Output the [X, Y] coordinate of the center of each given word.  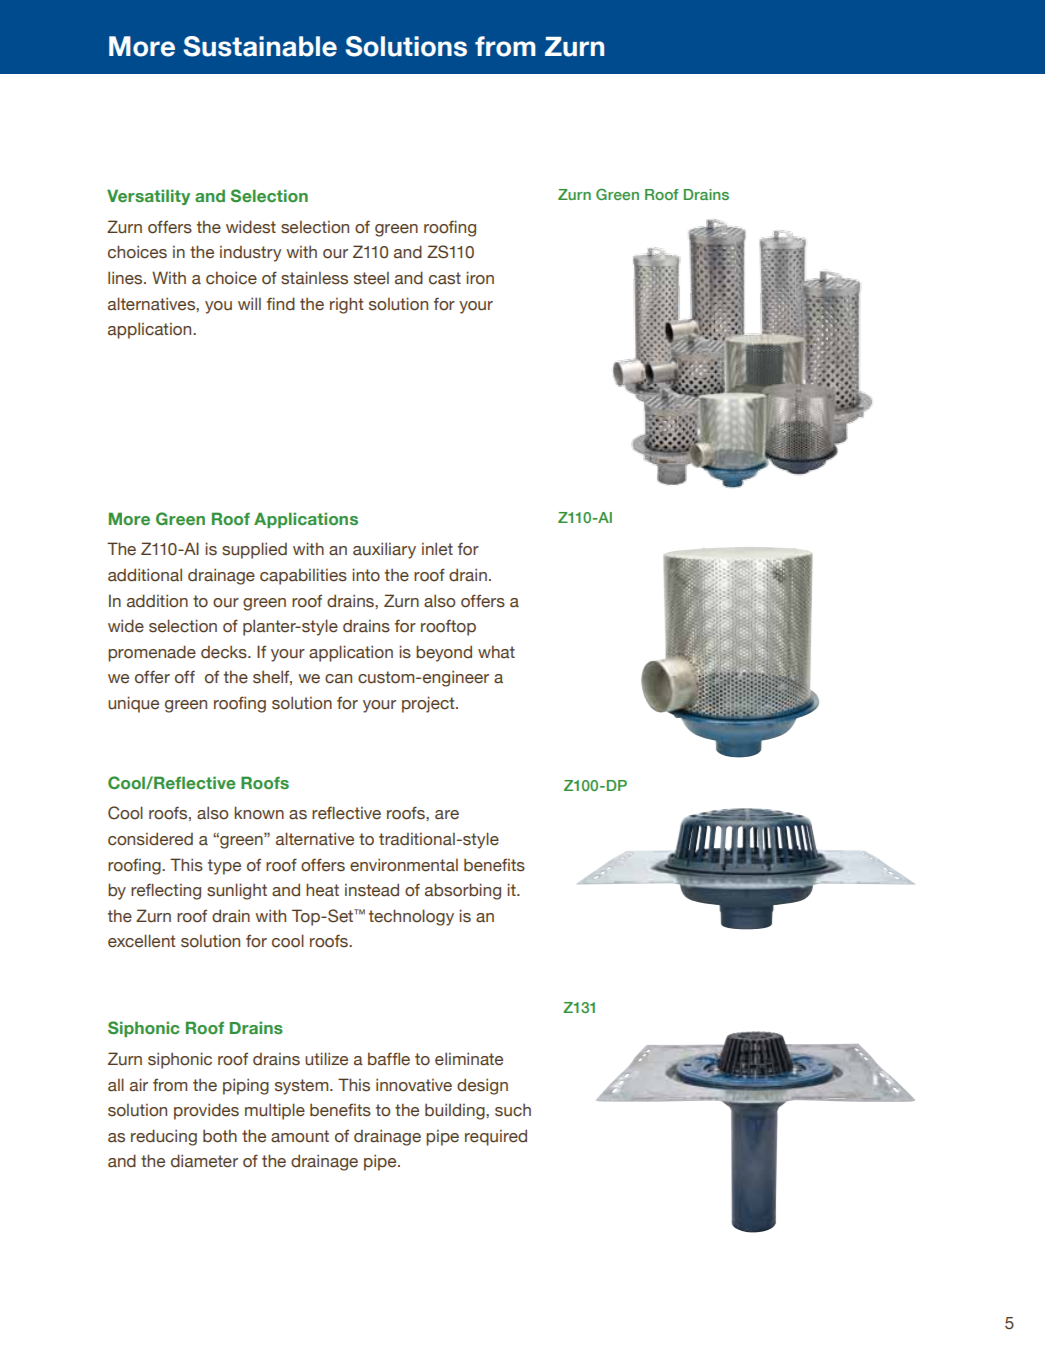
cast [445, 278]
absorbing [463, 891]
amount [300, 1136]
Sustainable [260, 46]
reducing [164, 1137]
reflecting [166, 891]
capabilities [303, 576]
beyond [444, 653]
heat [322, 890]
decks [225, 652]
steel [371, 278]
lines [126, 278]
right [347, 305]
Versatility [148, 197]
